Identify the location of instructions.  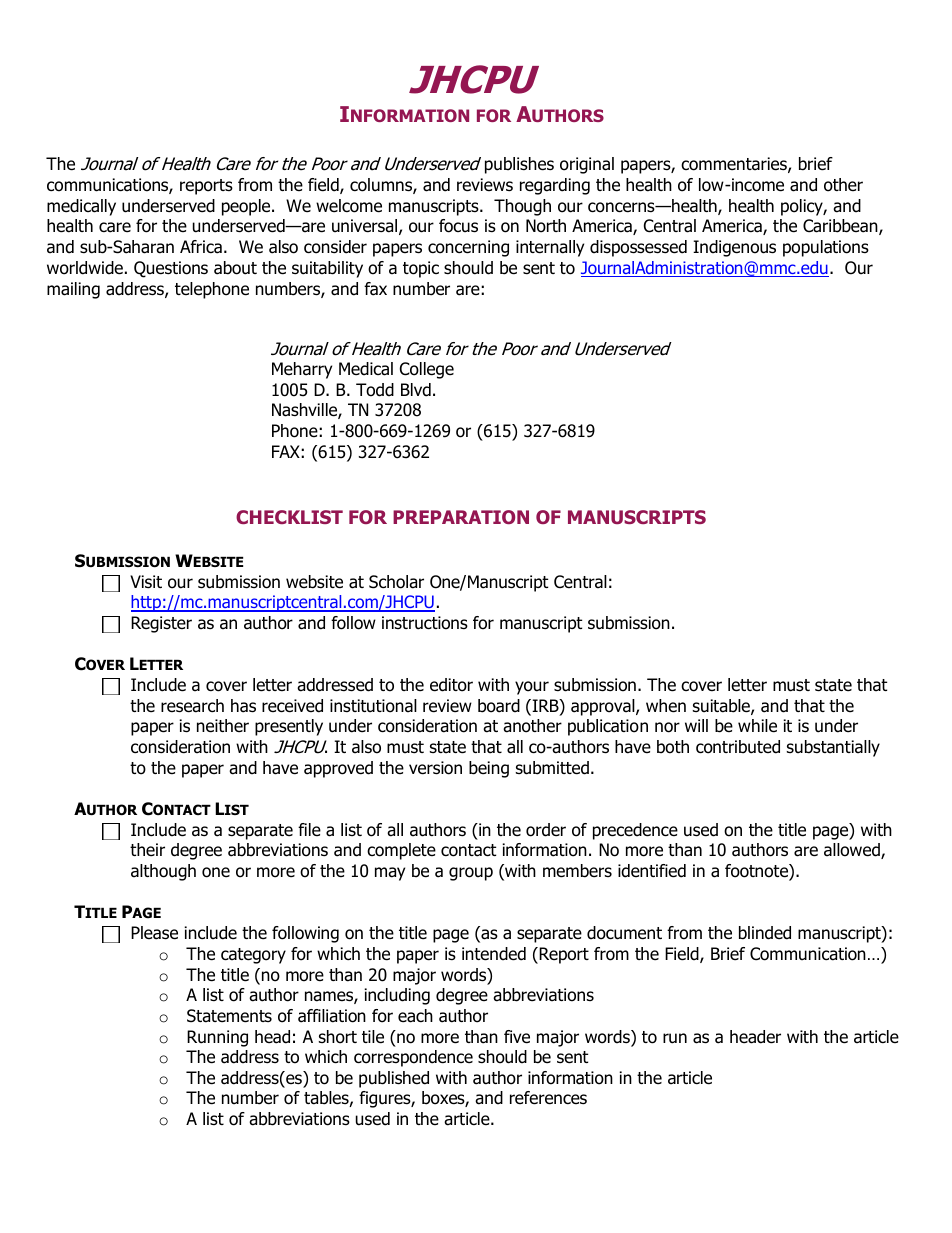
(425, 623).
